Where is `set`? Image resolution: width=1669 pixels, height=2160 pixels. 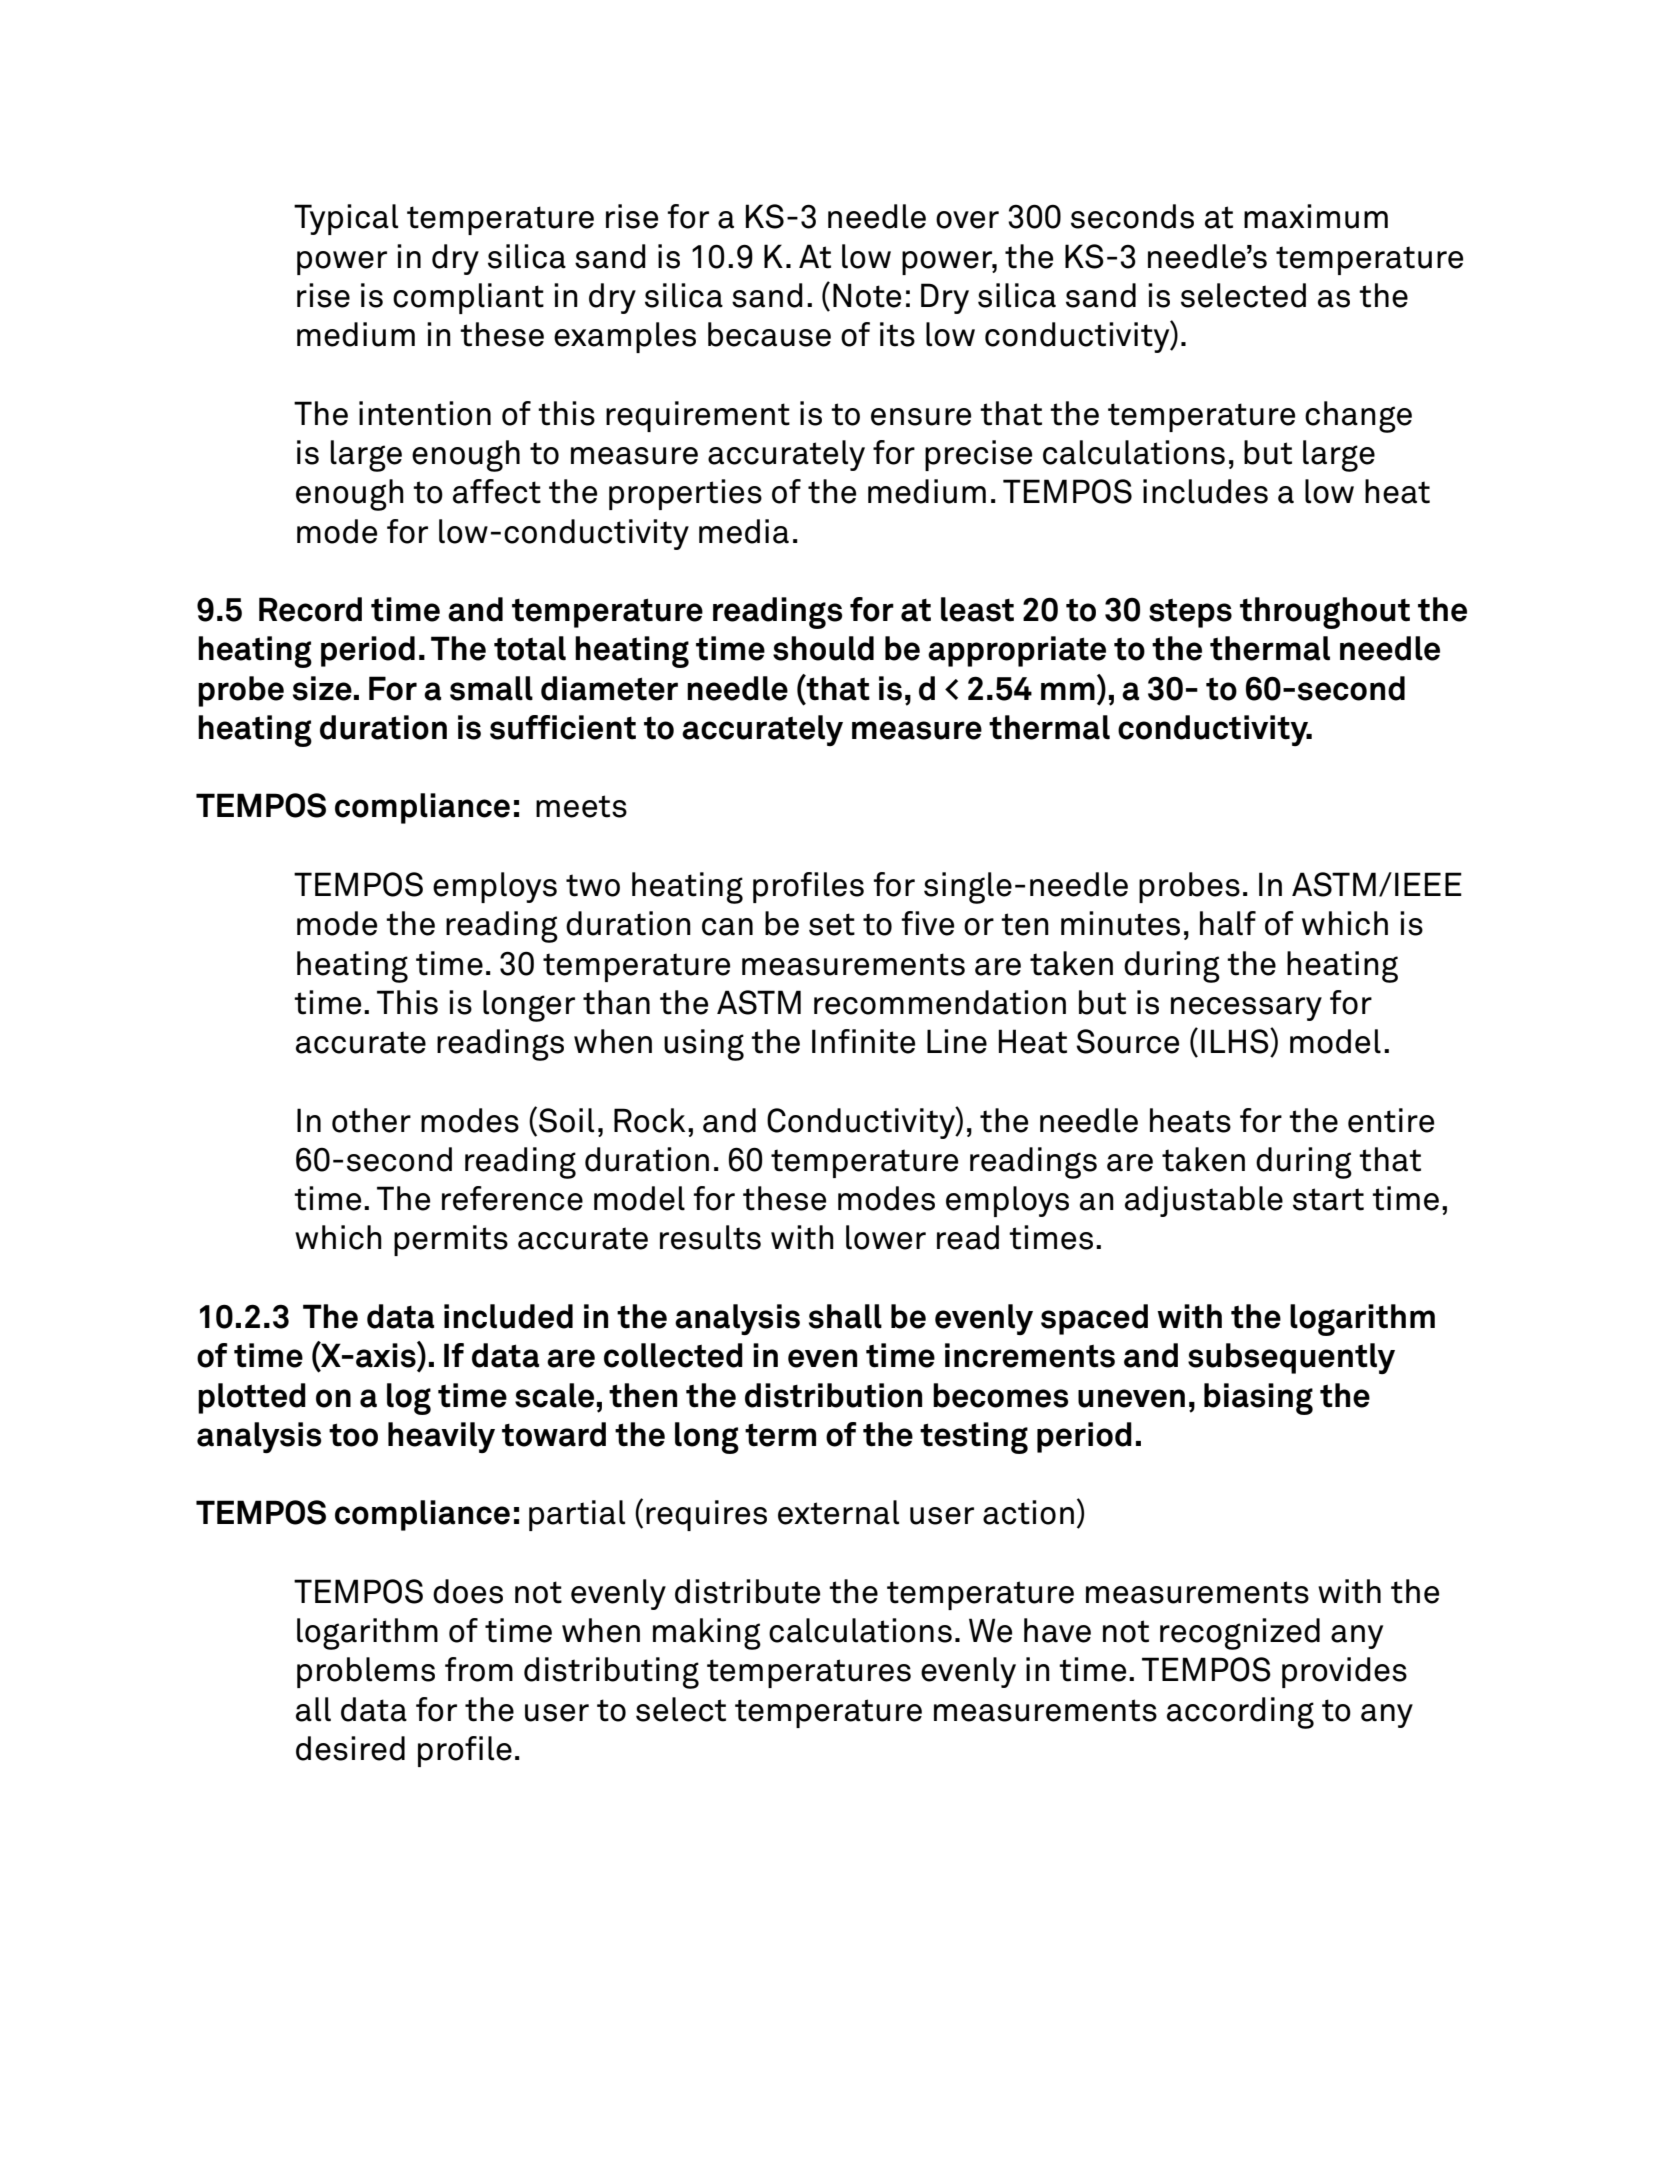
set is located at coordinates (832, 924).
